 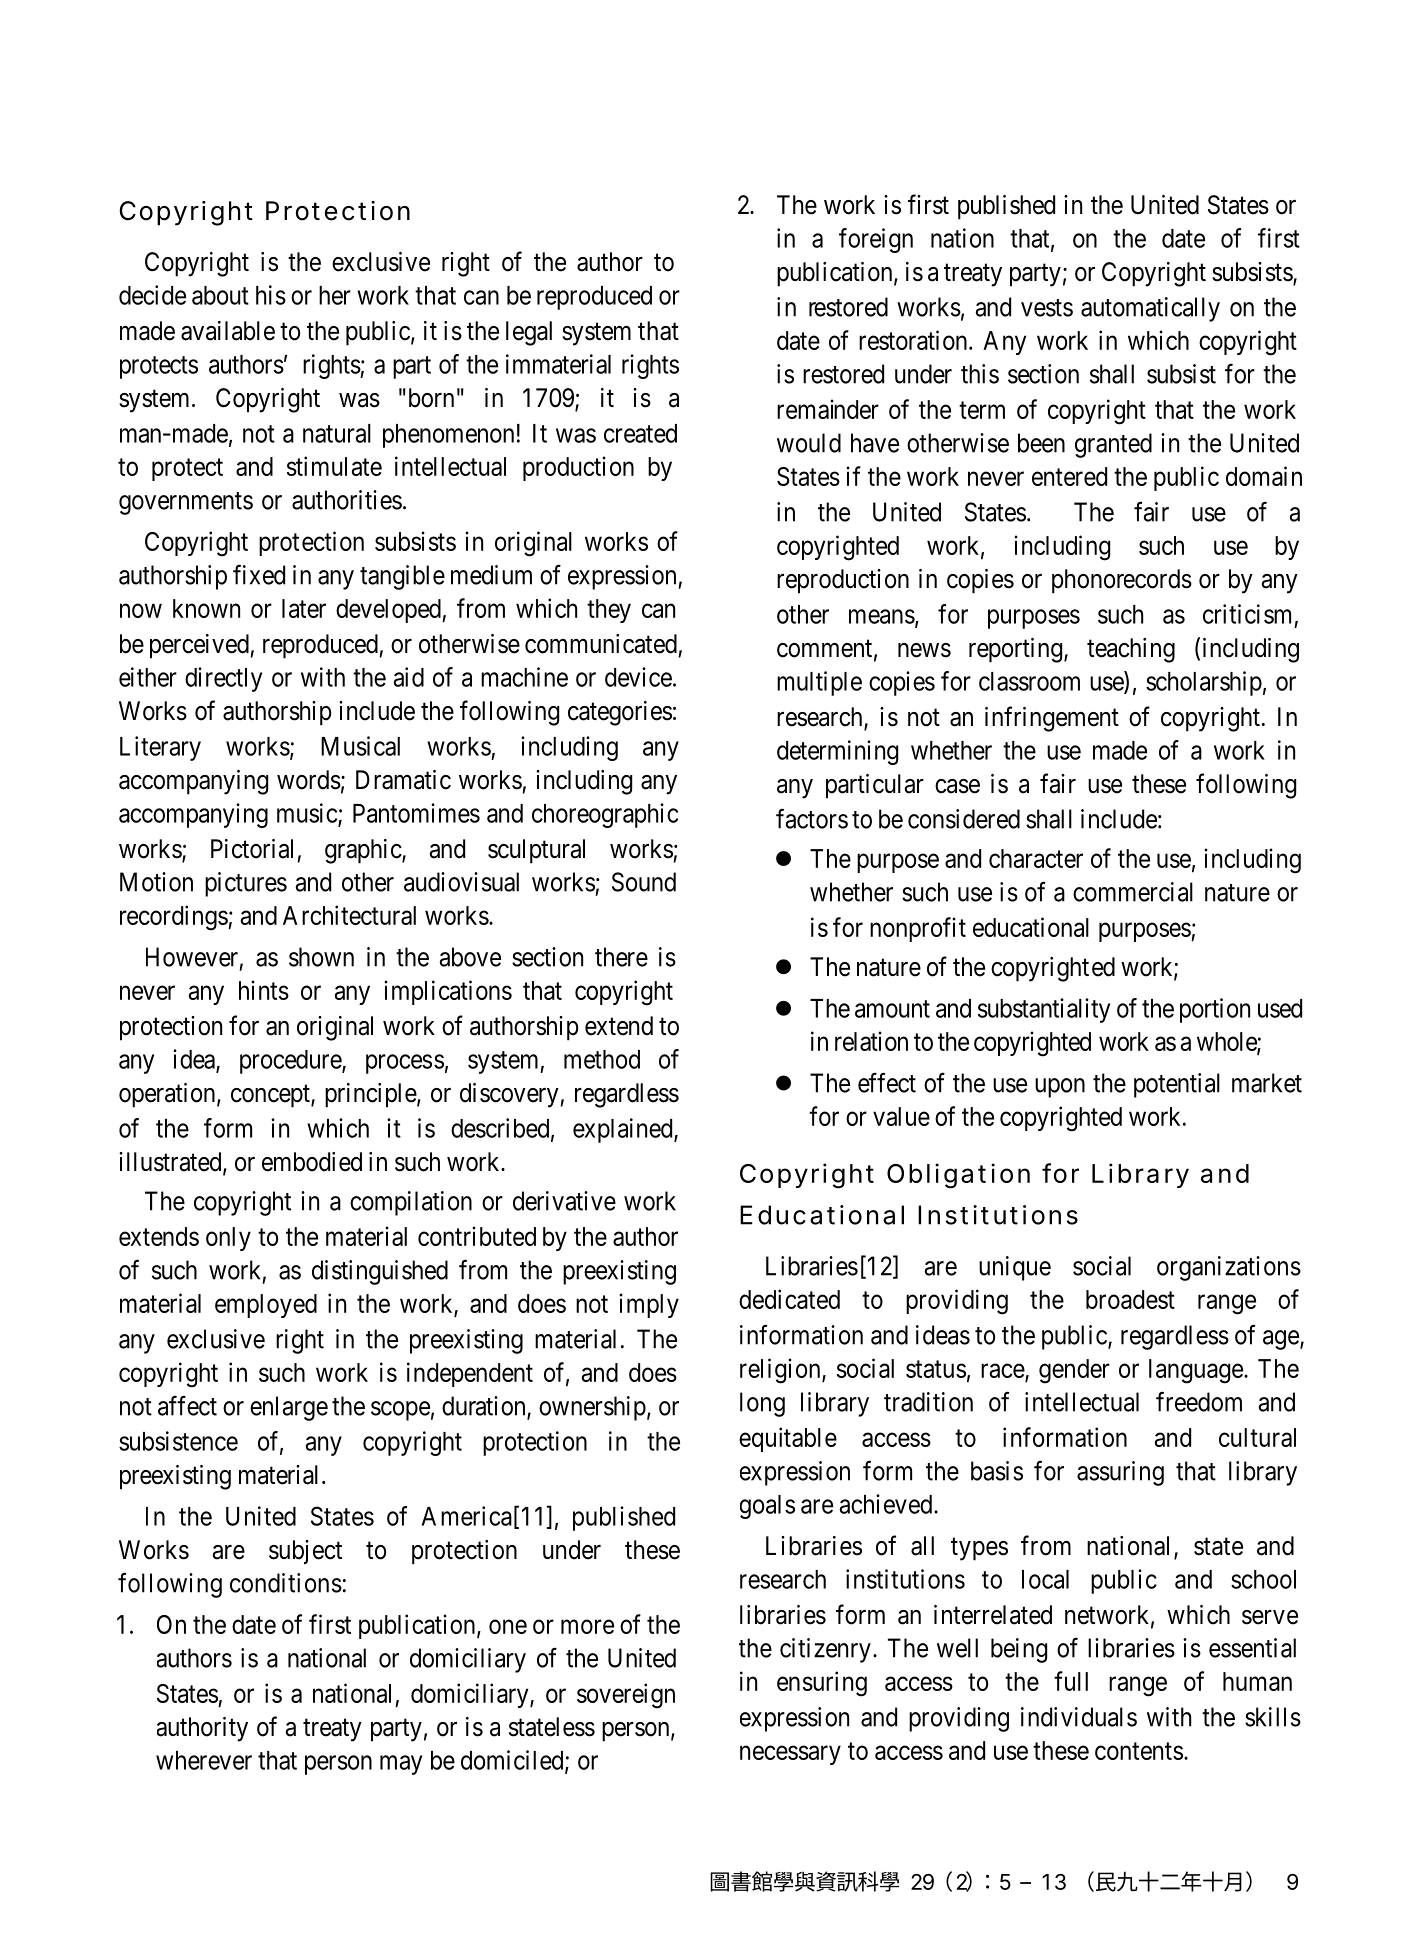 I want to click on automatically, so click(x=1150, y=309).
